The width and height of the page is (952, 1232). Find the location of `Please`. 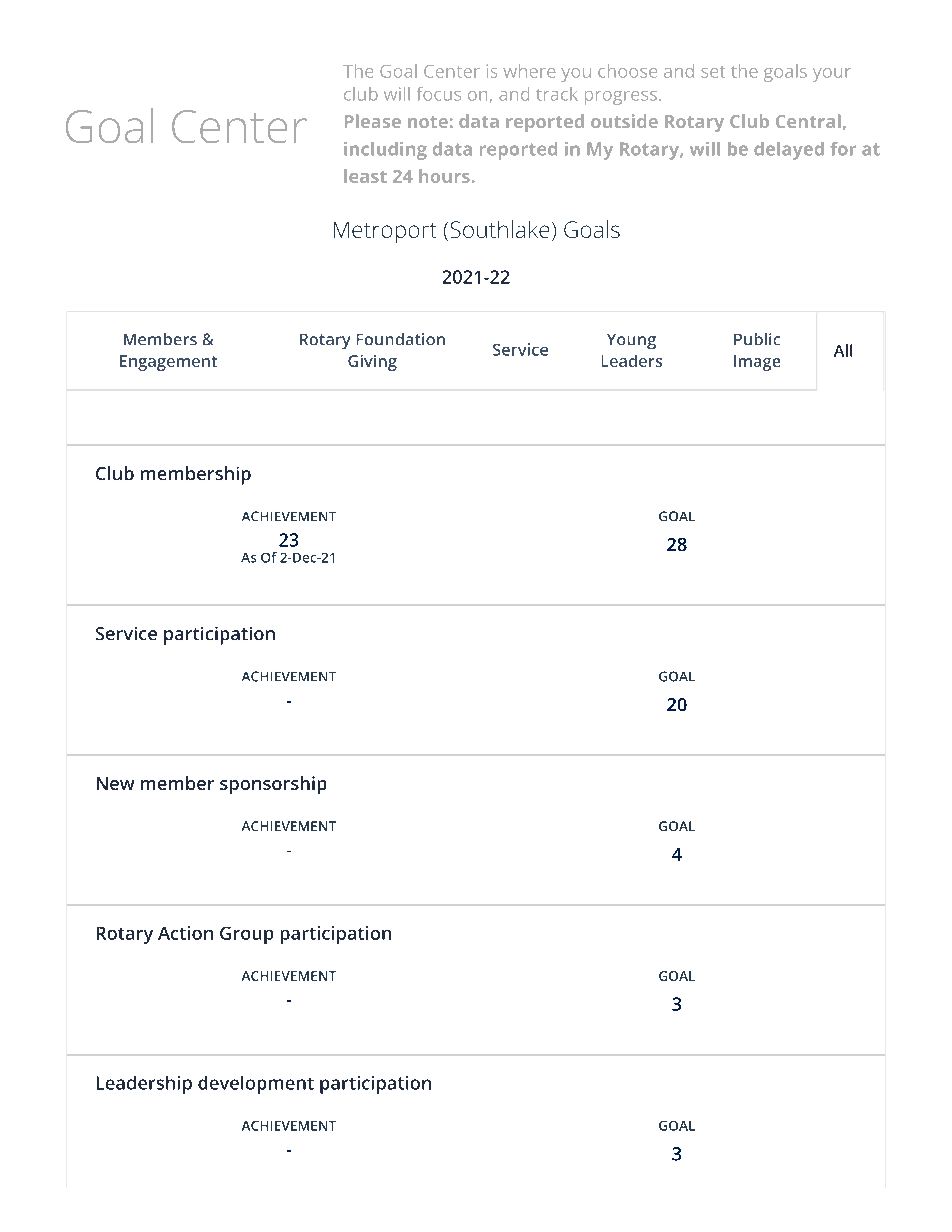

Please is located at coordinates (373, 121).
